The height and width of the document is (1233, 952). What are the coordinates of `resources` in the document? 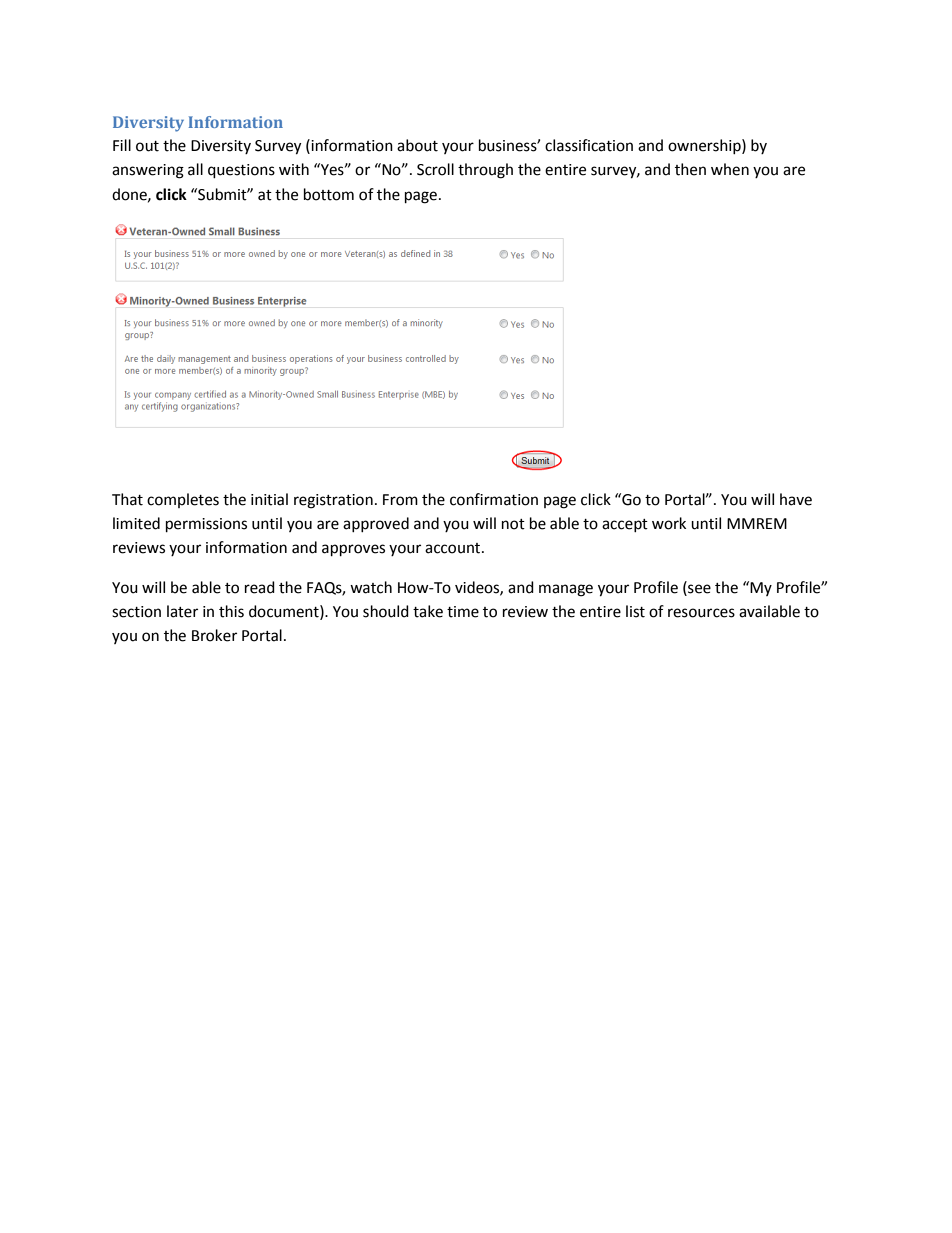 It's located at (701, 613).
